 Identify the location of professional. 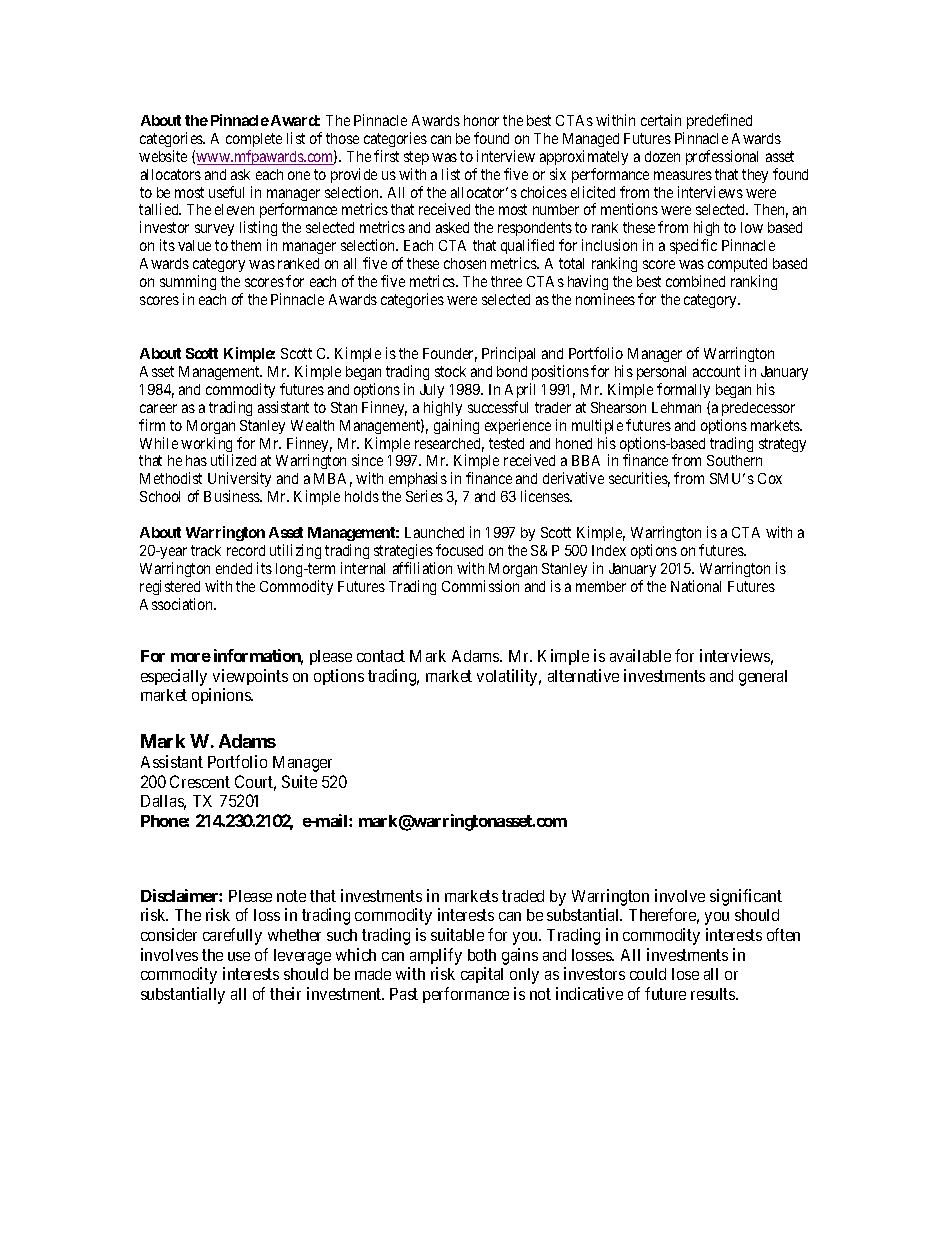
(722, 157).
